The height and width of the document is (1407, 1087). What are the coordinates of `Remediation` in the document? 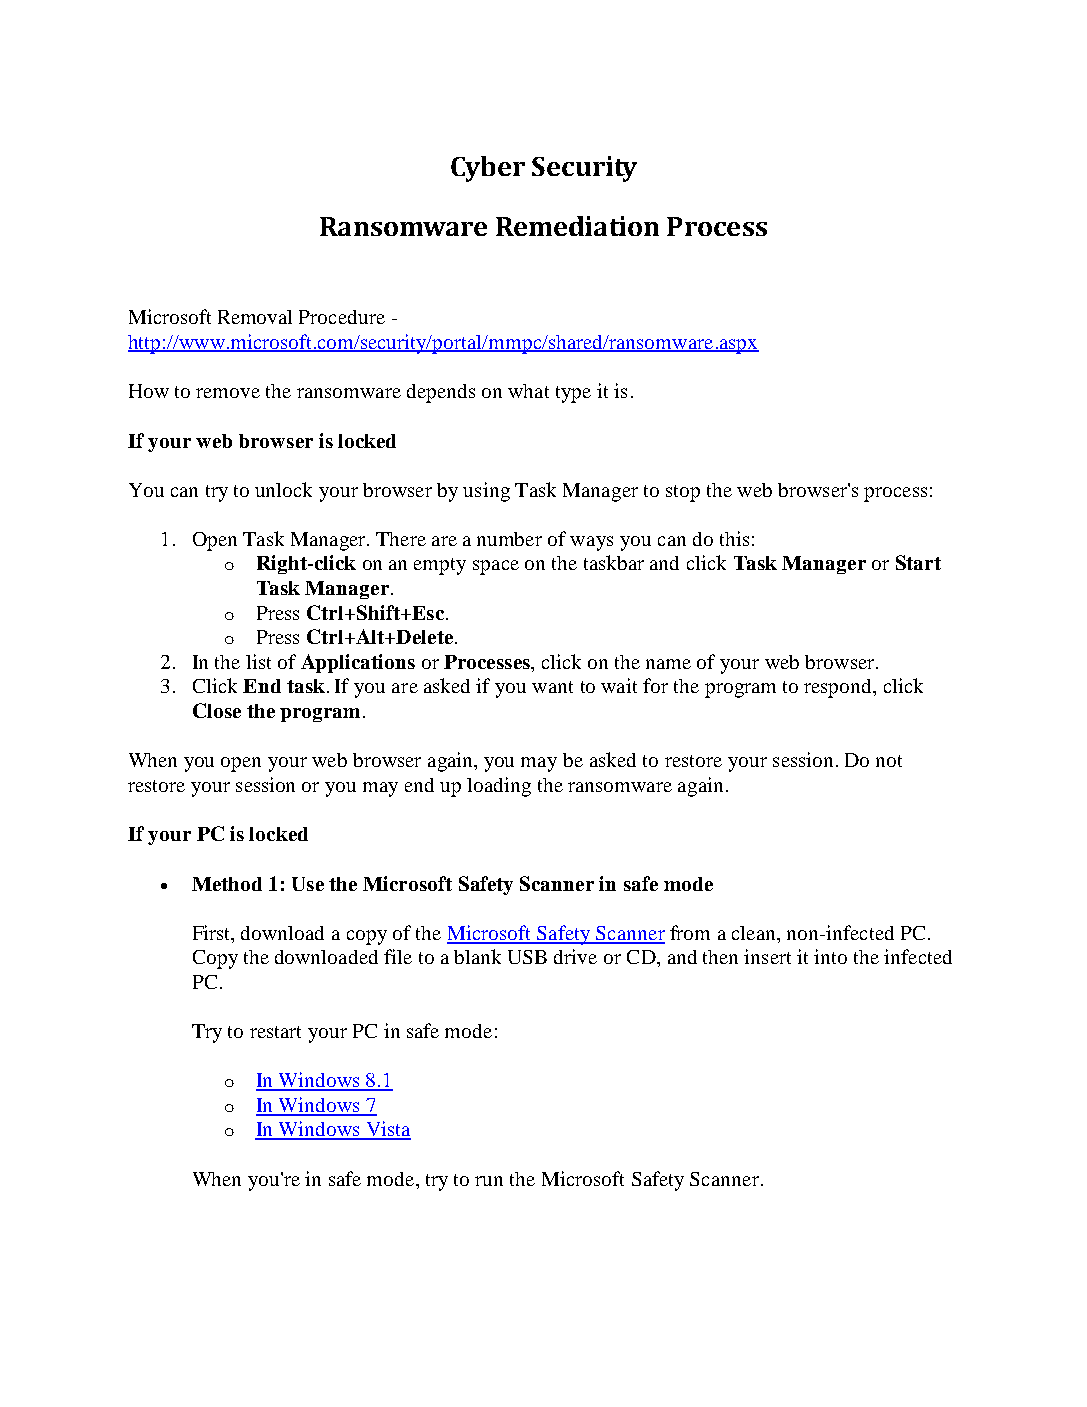 It's located at (577, 226).
